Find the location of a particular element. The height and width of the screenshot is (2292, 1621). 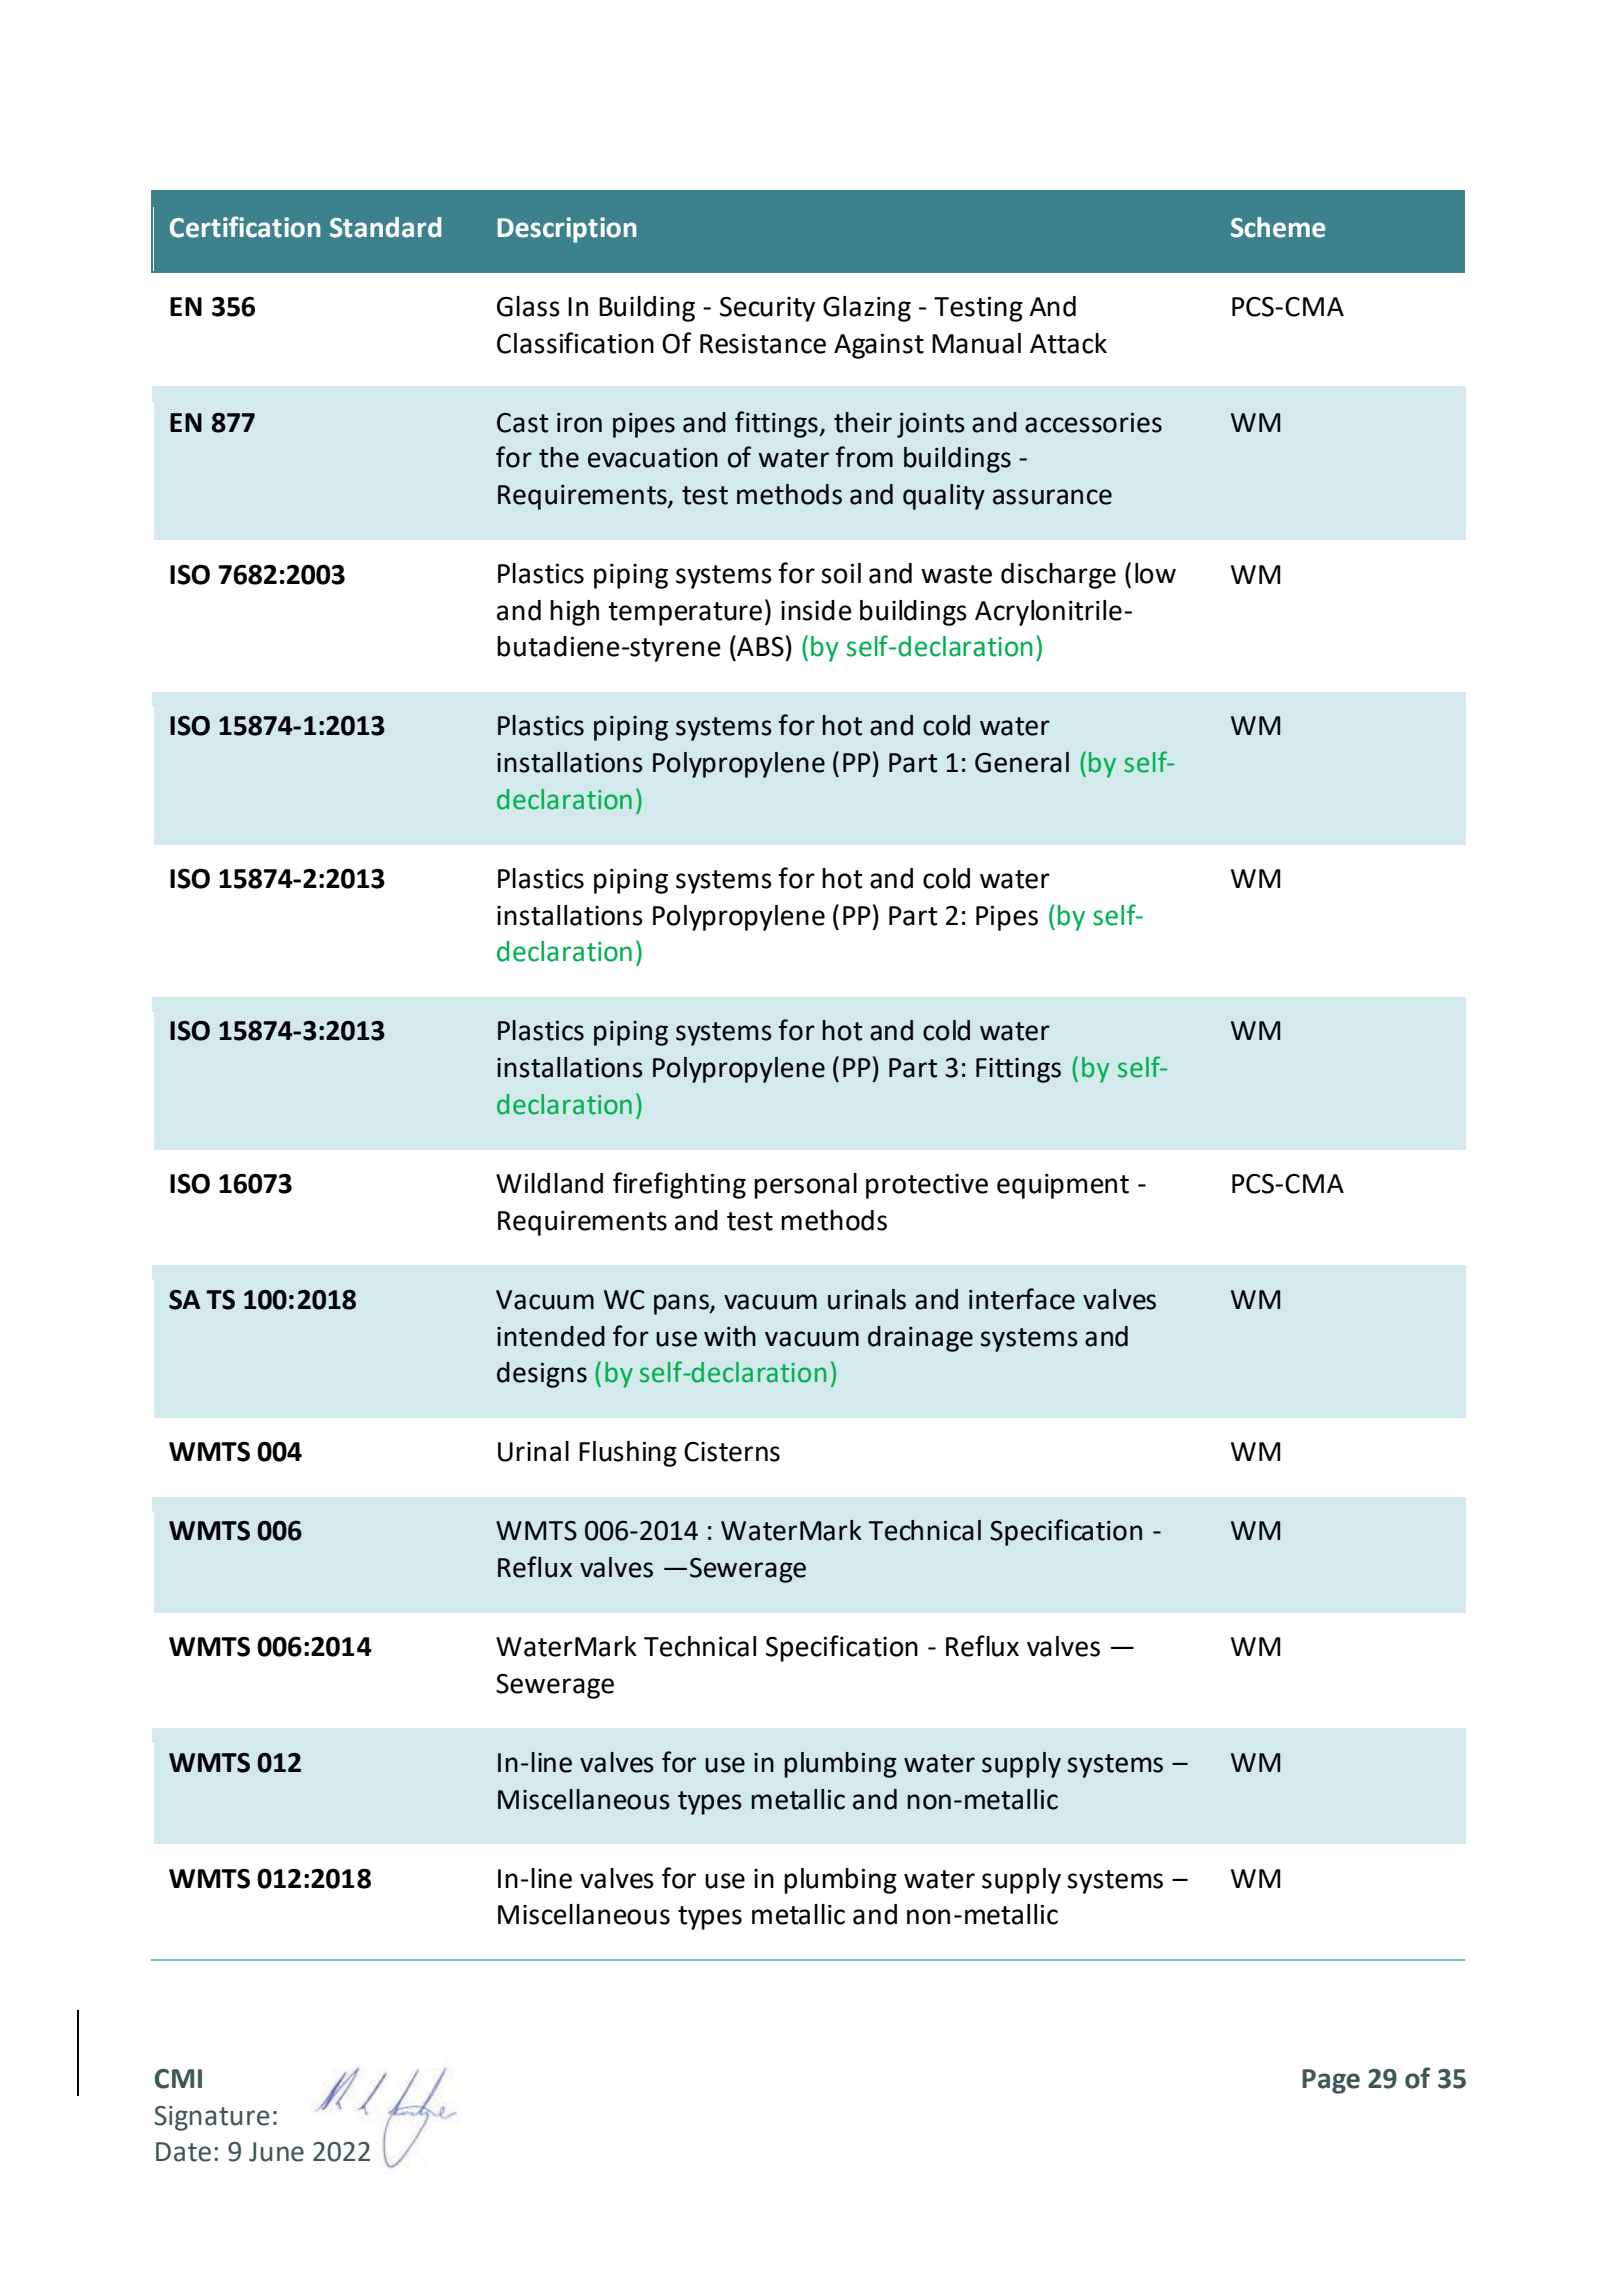

Security is located at coordinates (767, 309).
